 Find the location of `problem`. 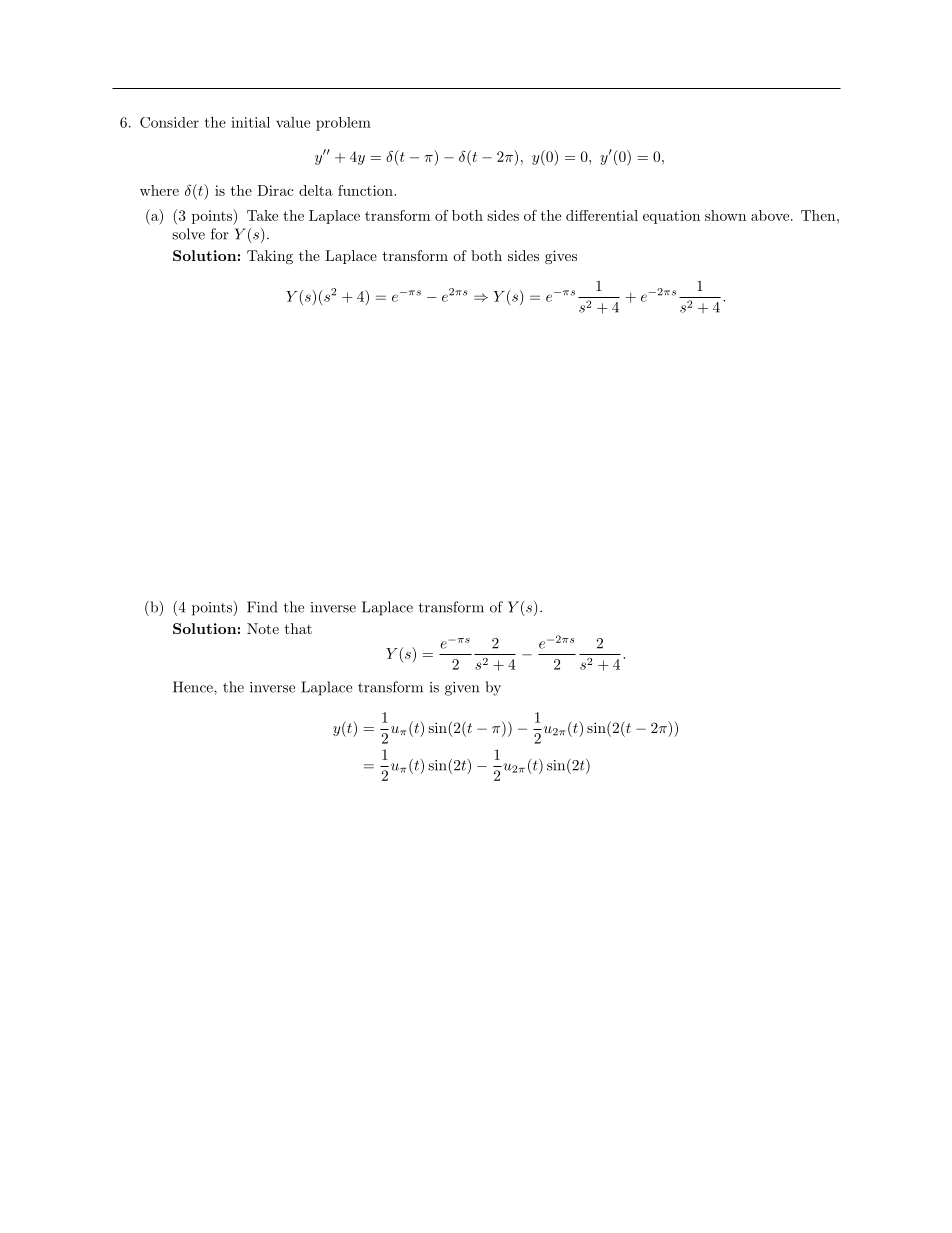

problem is located at coordinates (343, 124).
